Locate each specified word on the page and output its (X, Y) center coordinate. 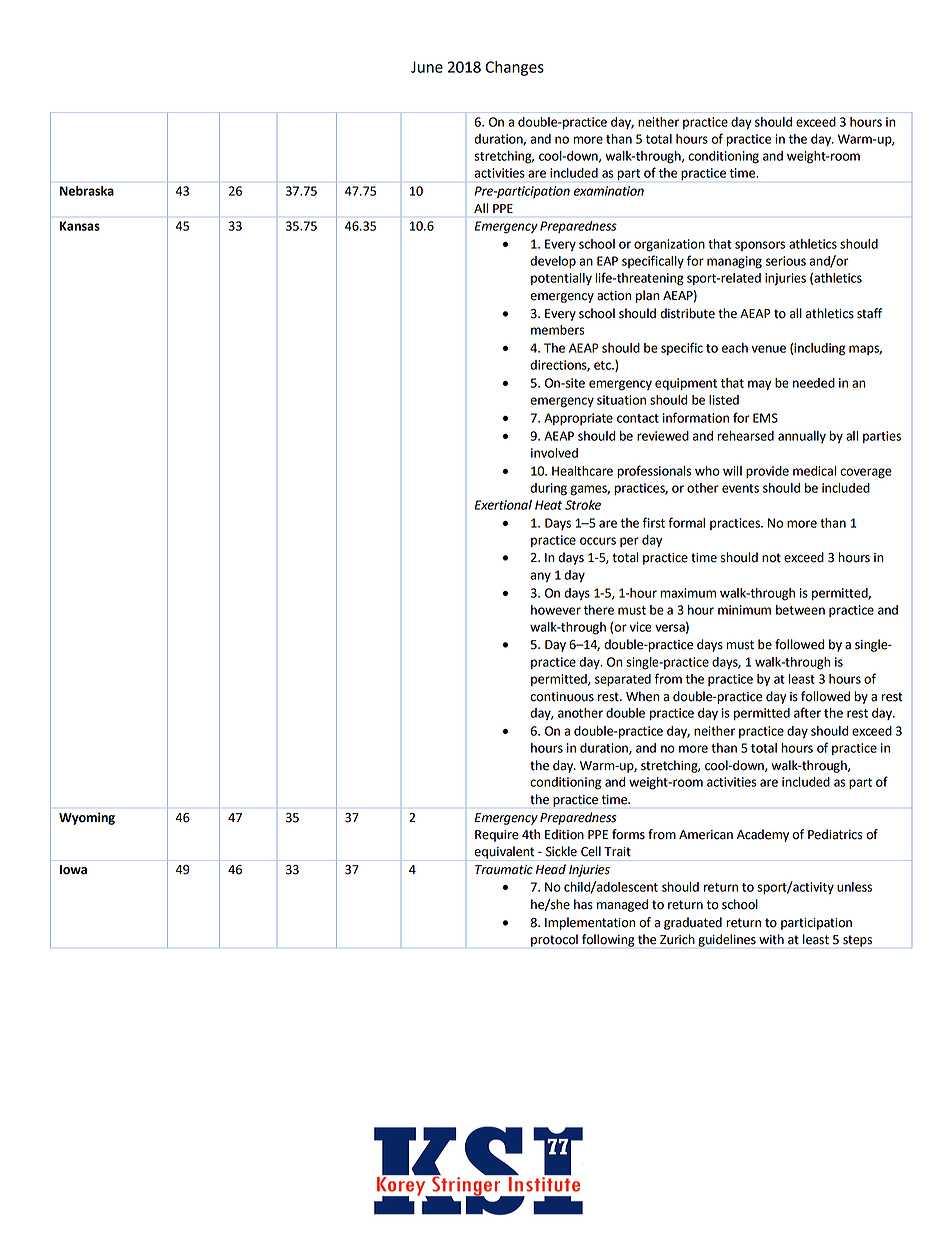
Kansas (80, 226)
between (800, 610)
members (558, 330)
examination (609, 191)
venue (768, 349)
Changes (514, 68)
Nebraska (87, 191)
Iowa (73, 870)
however (556, 610)
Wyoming (87, 818)
